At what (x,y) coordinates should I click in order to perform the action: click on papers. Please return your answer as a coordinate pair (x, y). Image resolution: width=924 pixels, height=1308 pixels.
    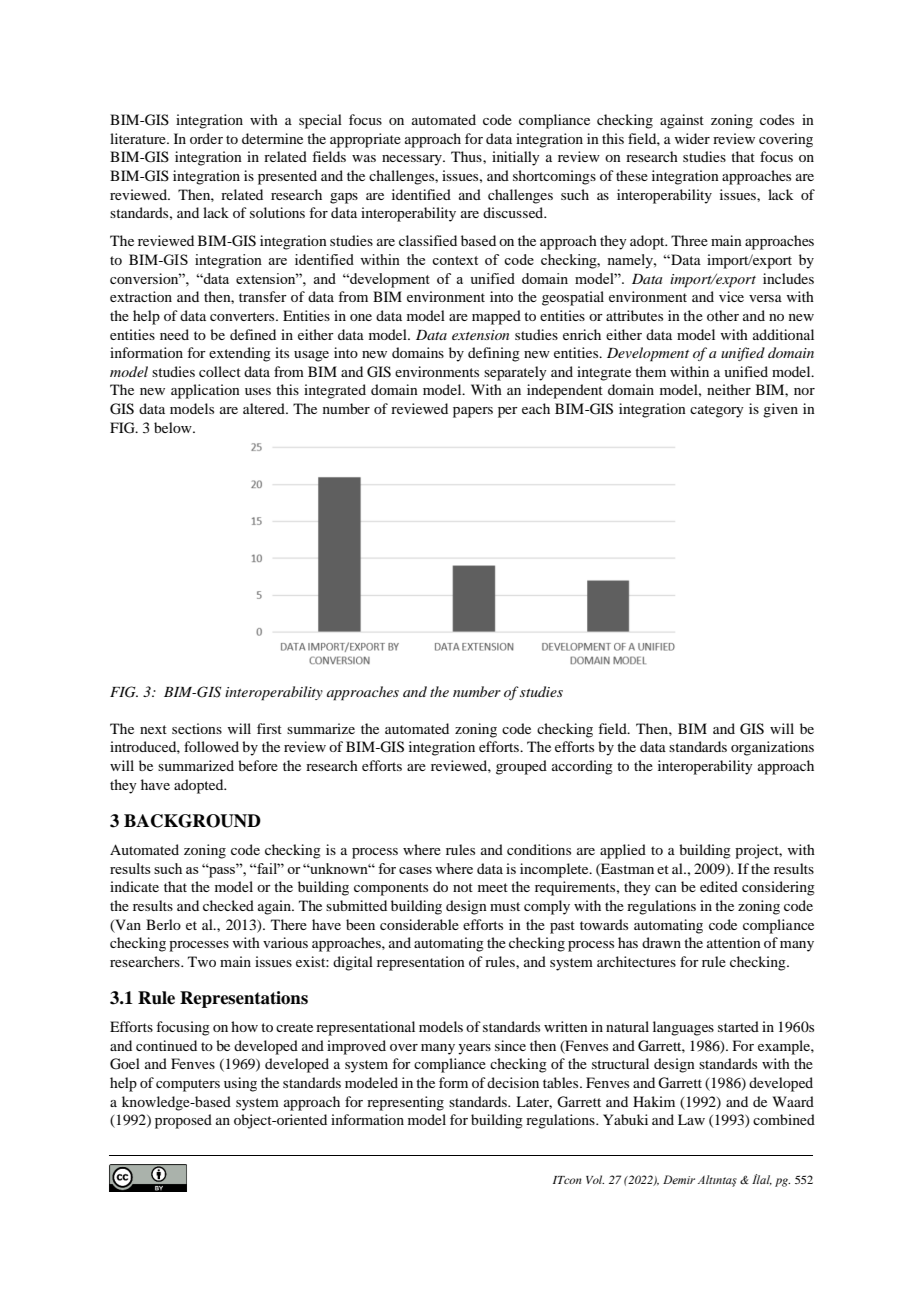
    Looking at the image, I should click on (473, 412).
